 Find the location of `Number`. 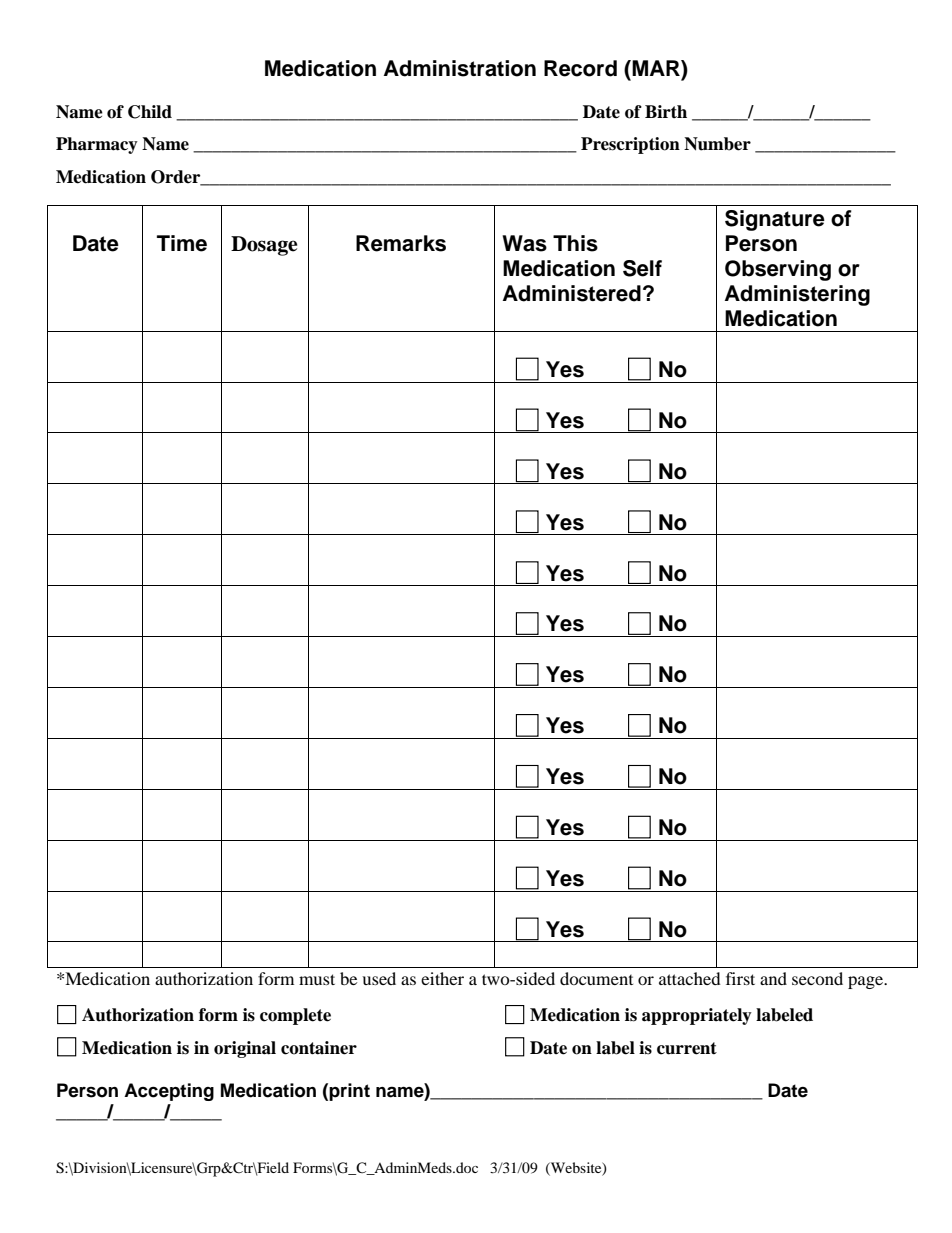

Number is located at coordinates (717, 144).
